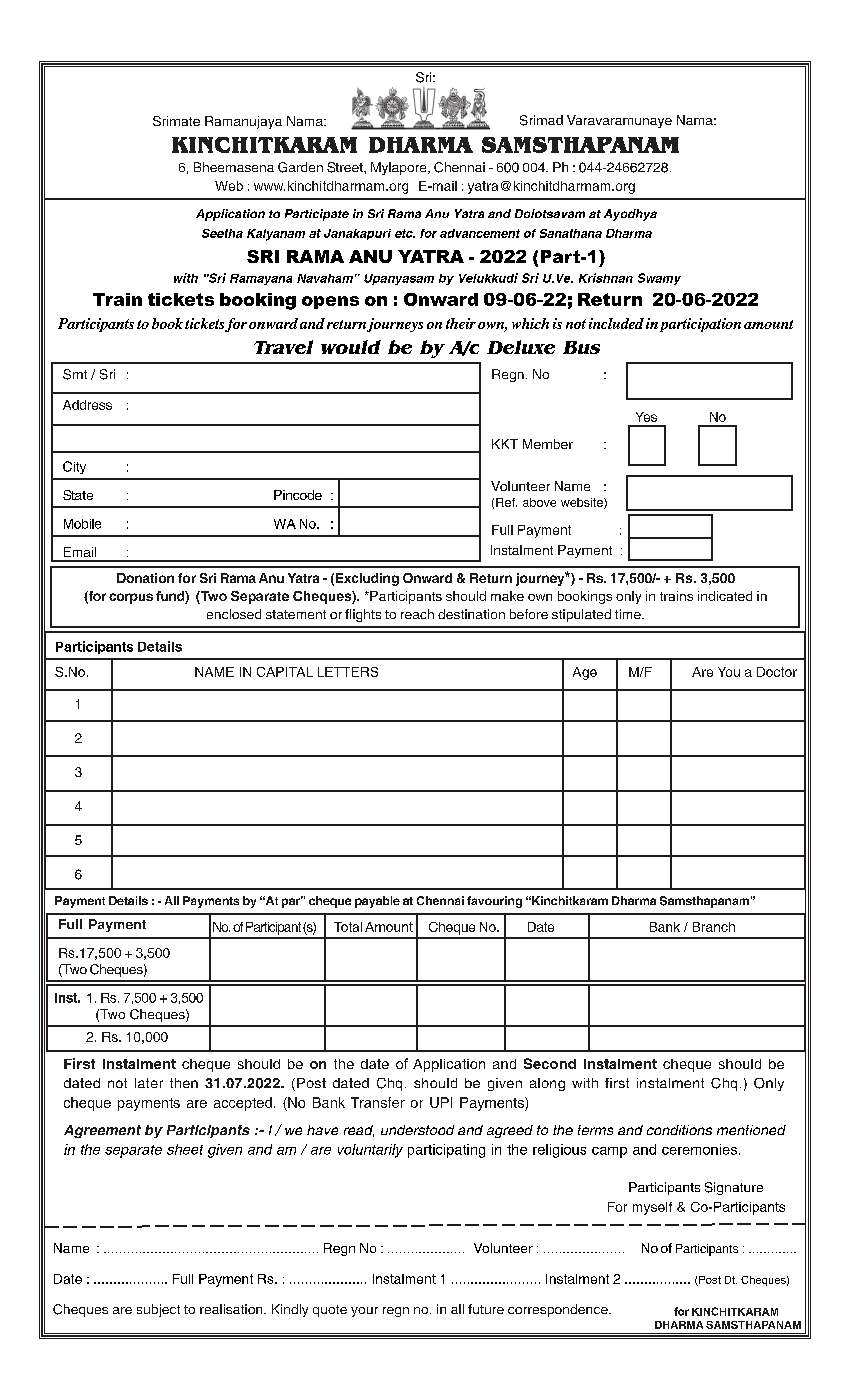 Image resolution: width=849 pixels, height=1400 pixels. I want to click on myself, so click(652, 1208).
